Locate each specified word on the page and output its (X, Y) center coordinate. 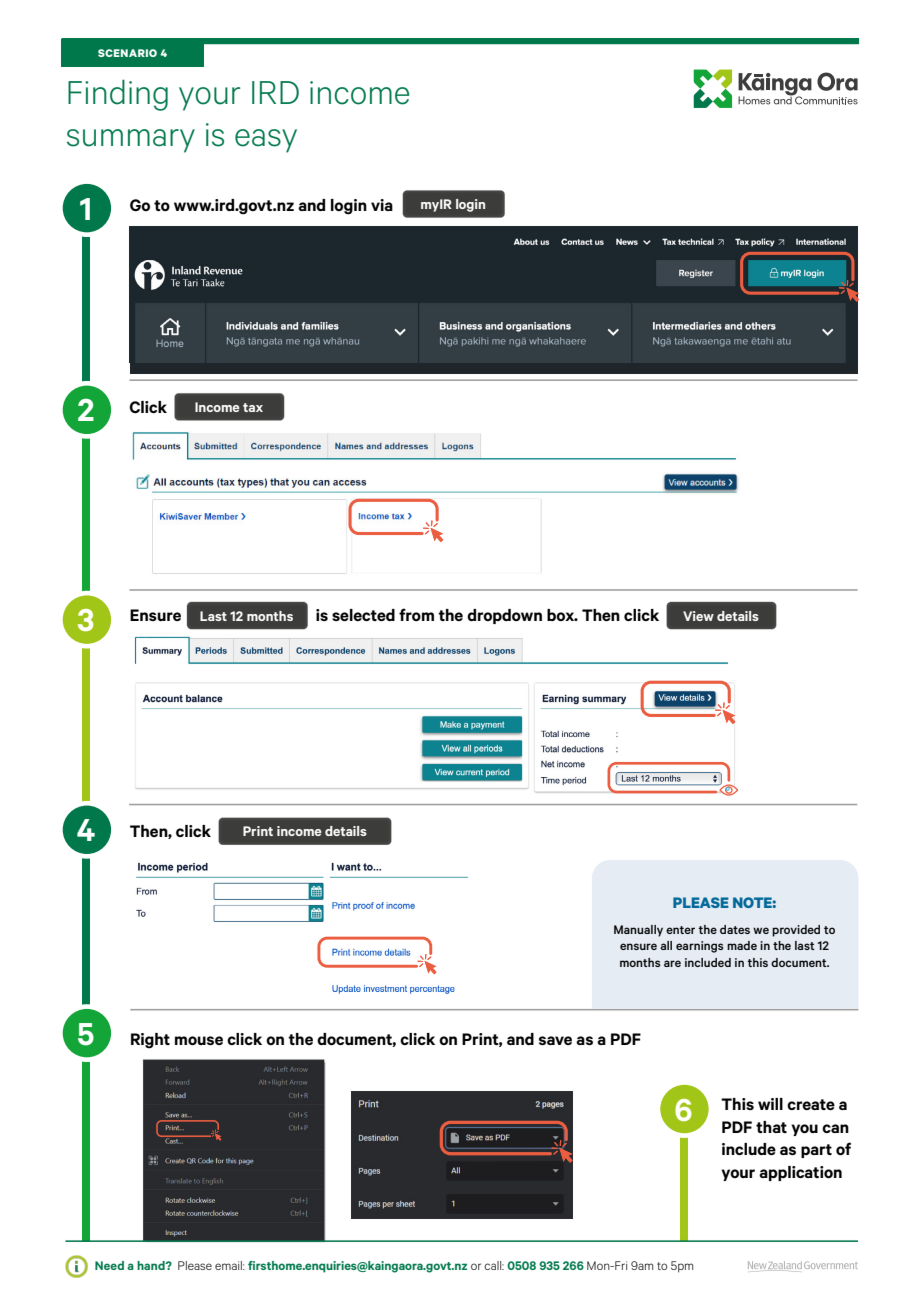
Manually (638, 931)
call (494, 1265)
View (698, 616)
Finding (118, 95)
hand (152, 1265)
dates (735, 929)
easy (266, 141)
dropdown (504, 616)
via (382, 205)
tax (253, 407)
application (800, 1173)
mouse (199, 1040)
